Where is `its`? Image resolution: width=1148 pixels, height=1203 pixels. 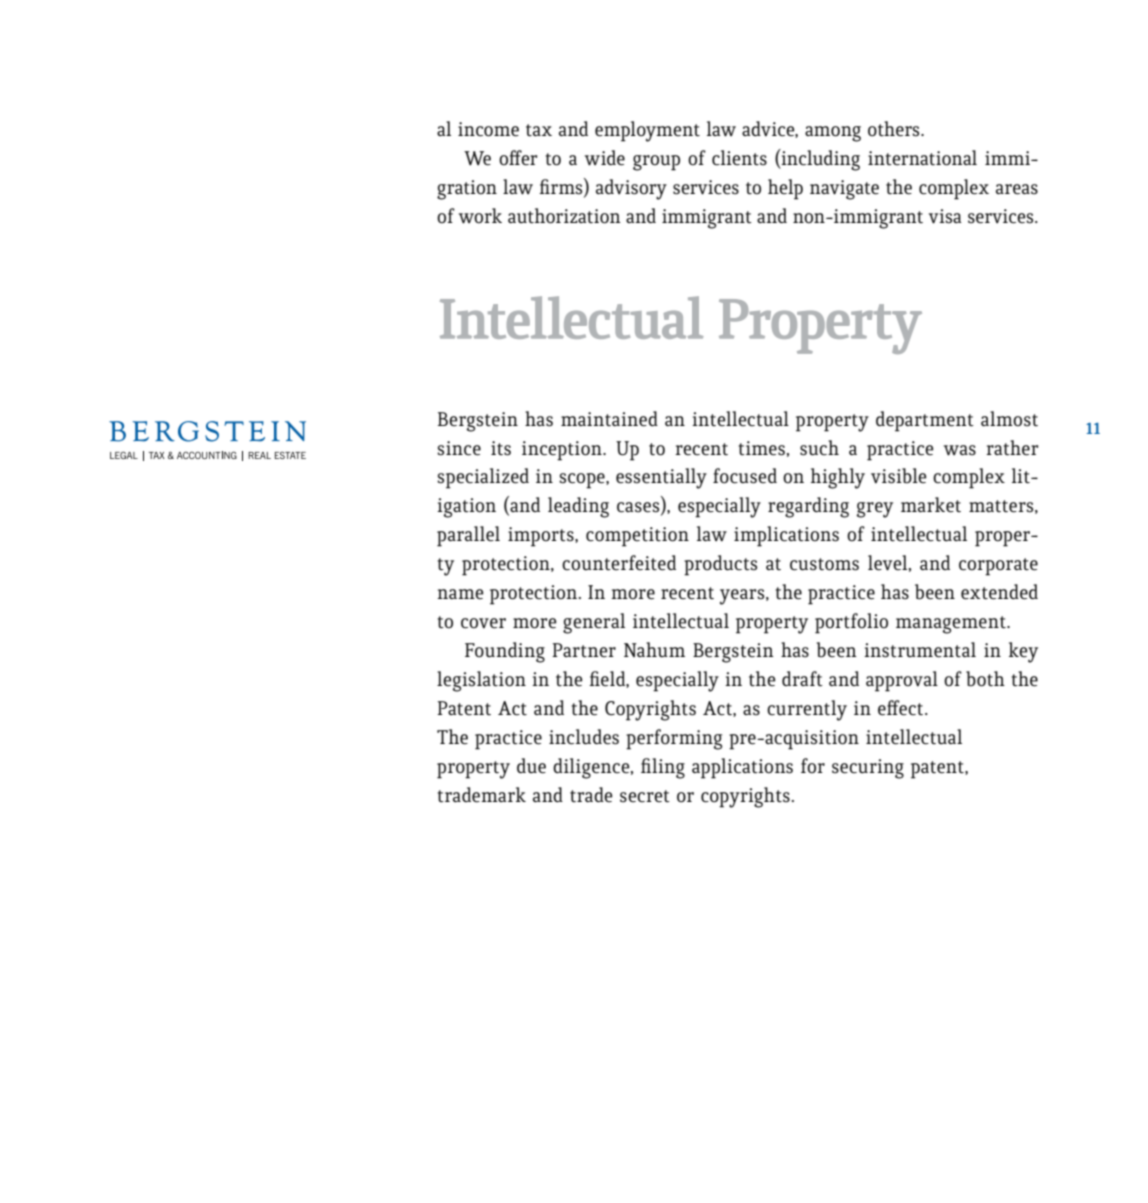
its is located at coordinates (501, 448).
